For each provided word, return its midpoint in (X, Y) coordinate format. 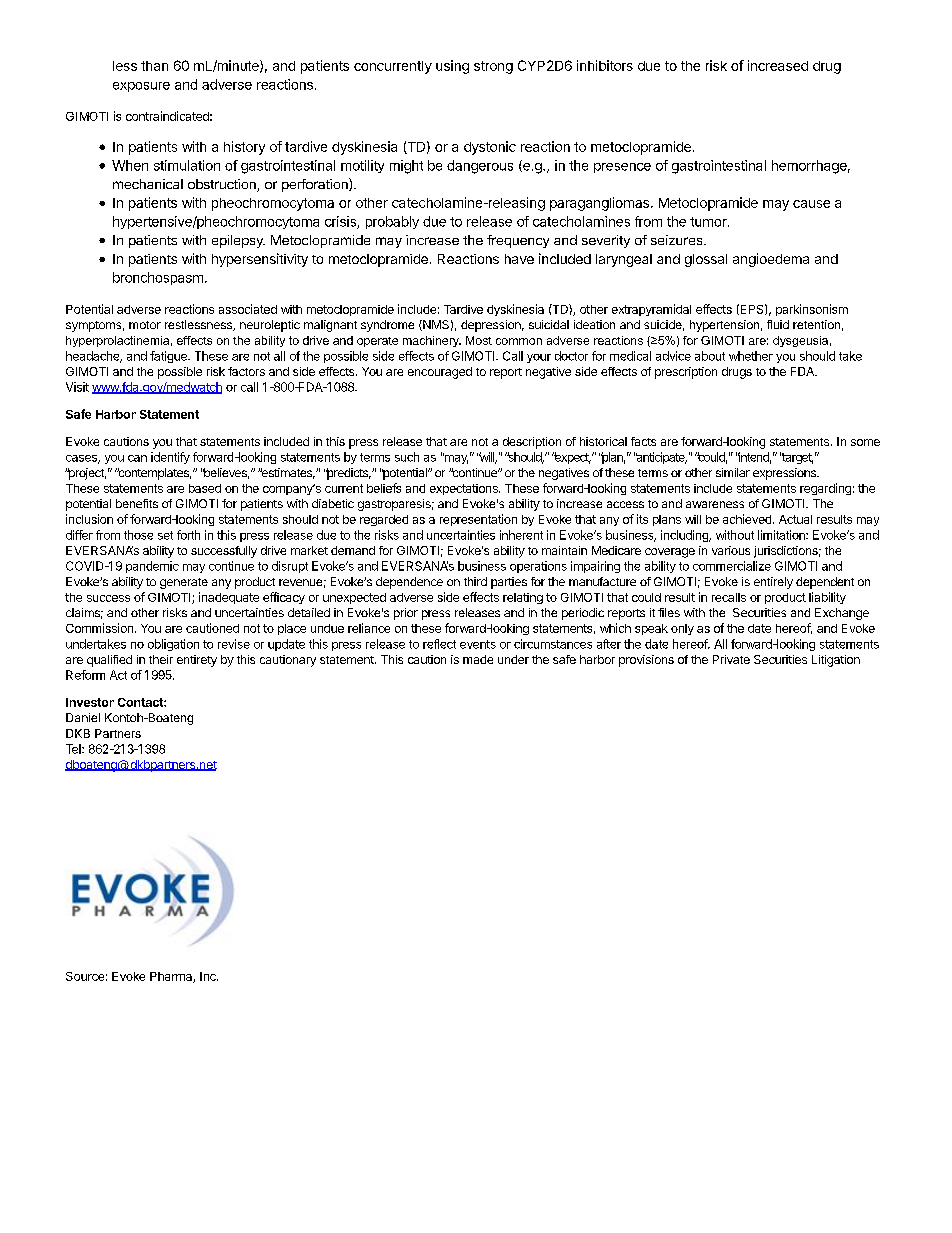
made (478, 659)
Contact (141, 702)
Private (731, 659)
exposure (141, 87)
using (452, 67)
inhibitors (605, 65)
